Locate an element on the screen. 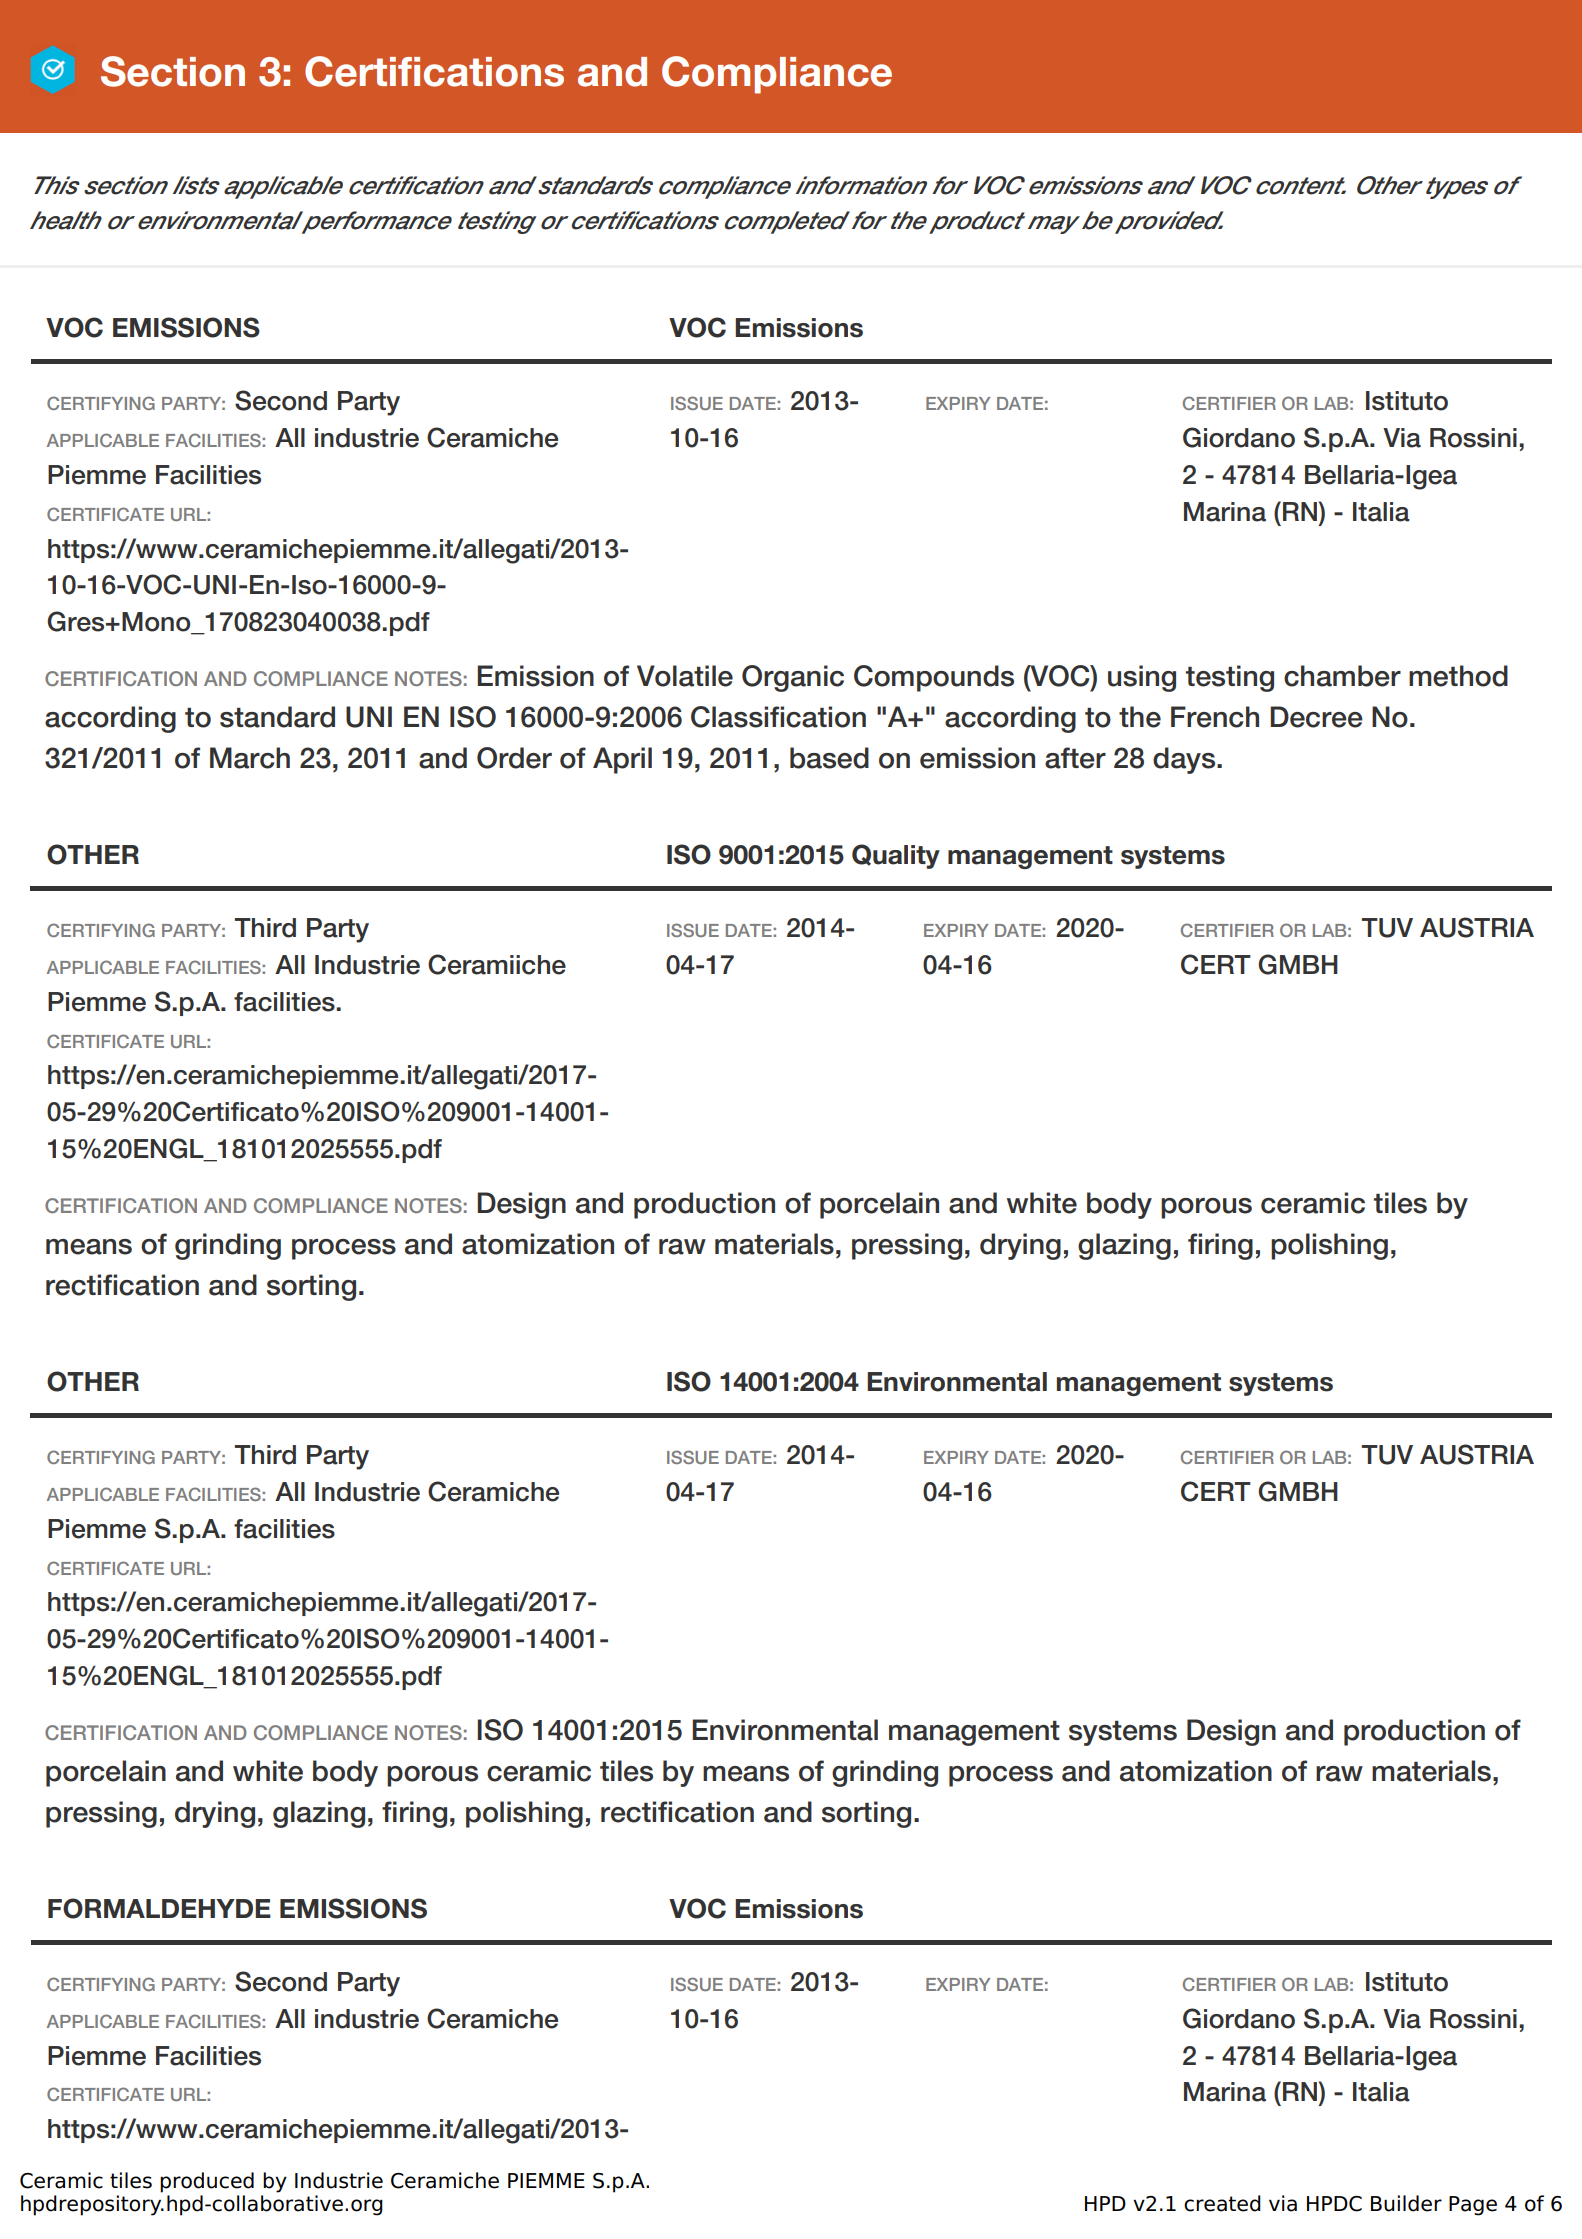 Image resolution: width=1582 pixels, height=2239 pixels. Decree is located at coordinates (1316, 717).
